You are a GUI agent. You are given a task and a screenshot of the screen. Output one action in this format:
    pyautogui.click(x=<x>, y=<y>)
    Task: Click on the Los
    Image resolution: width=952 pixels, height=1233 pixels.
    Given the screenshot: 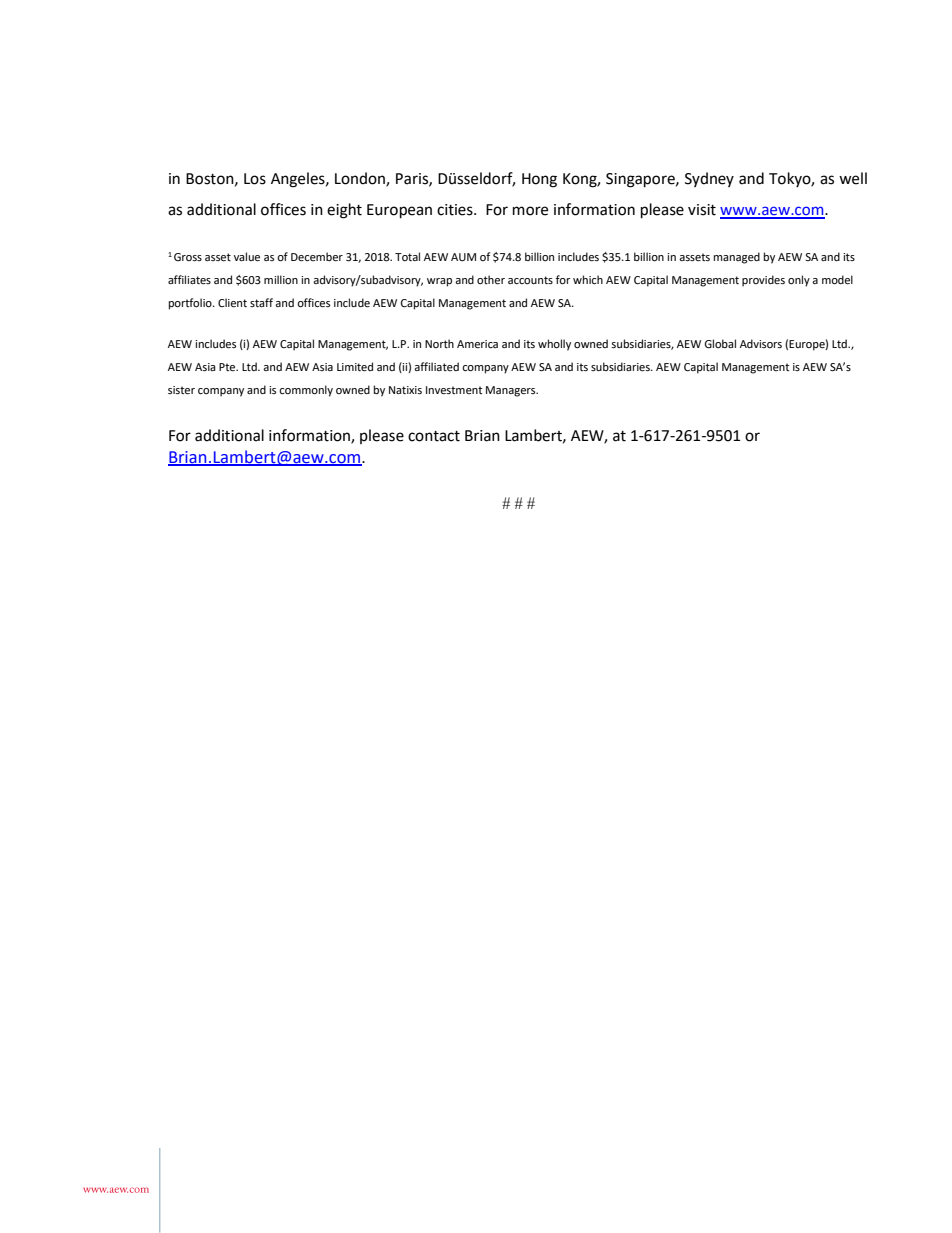 What is the action you would take?
    pyautogui.click(x=255, y=179)
